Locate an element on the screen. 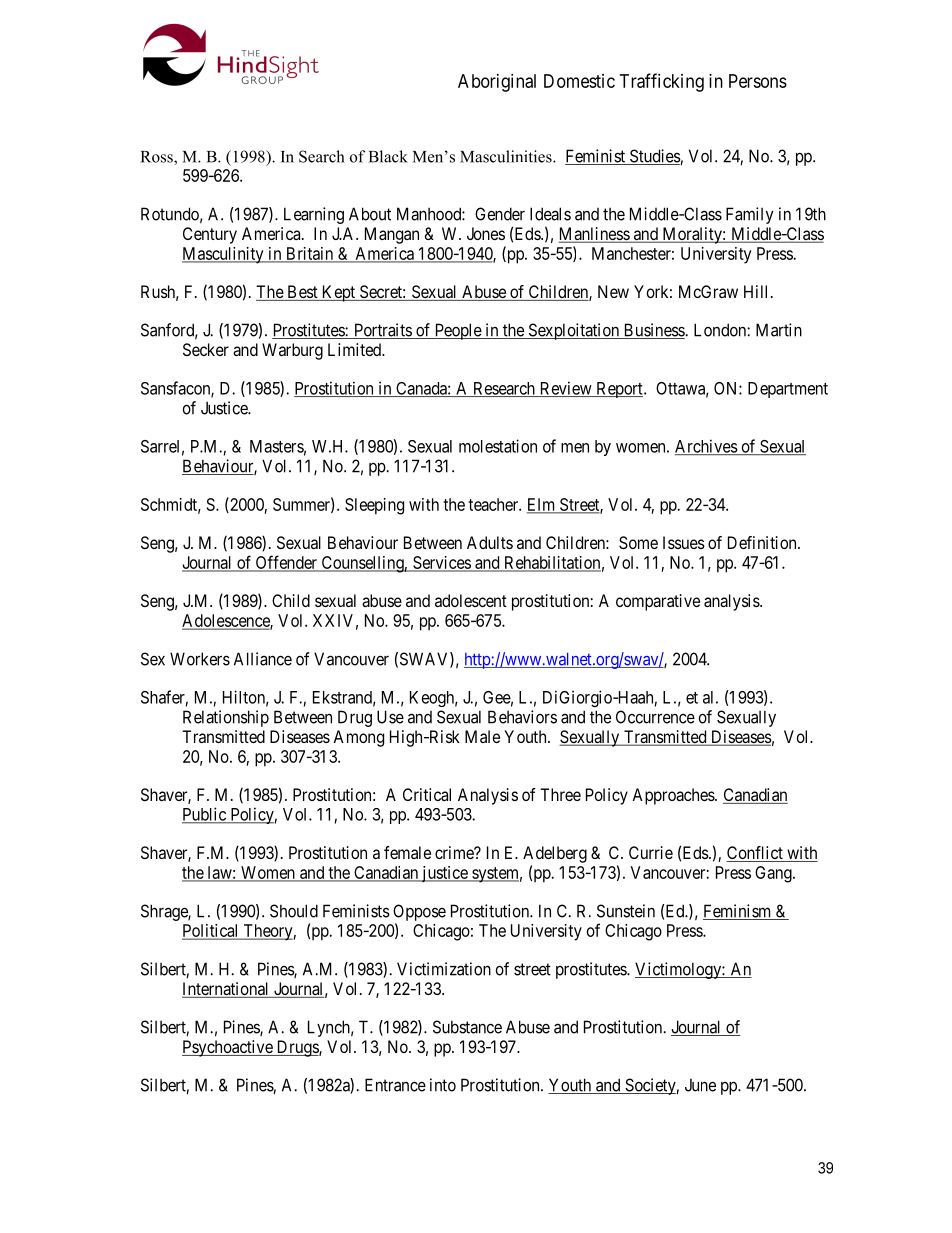 The height and width of the screenshot is (1233, 952). Occurrence is located at coordinates (655, 717).
